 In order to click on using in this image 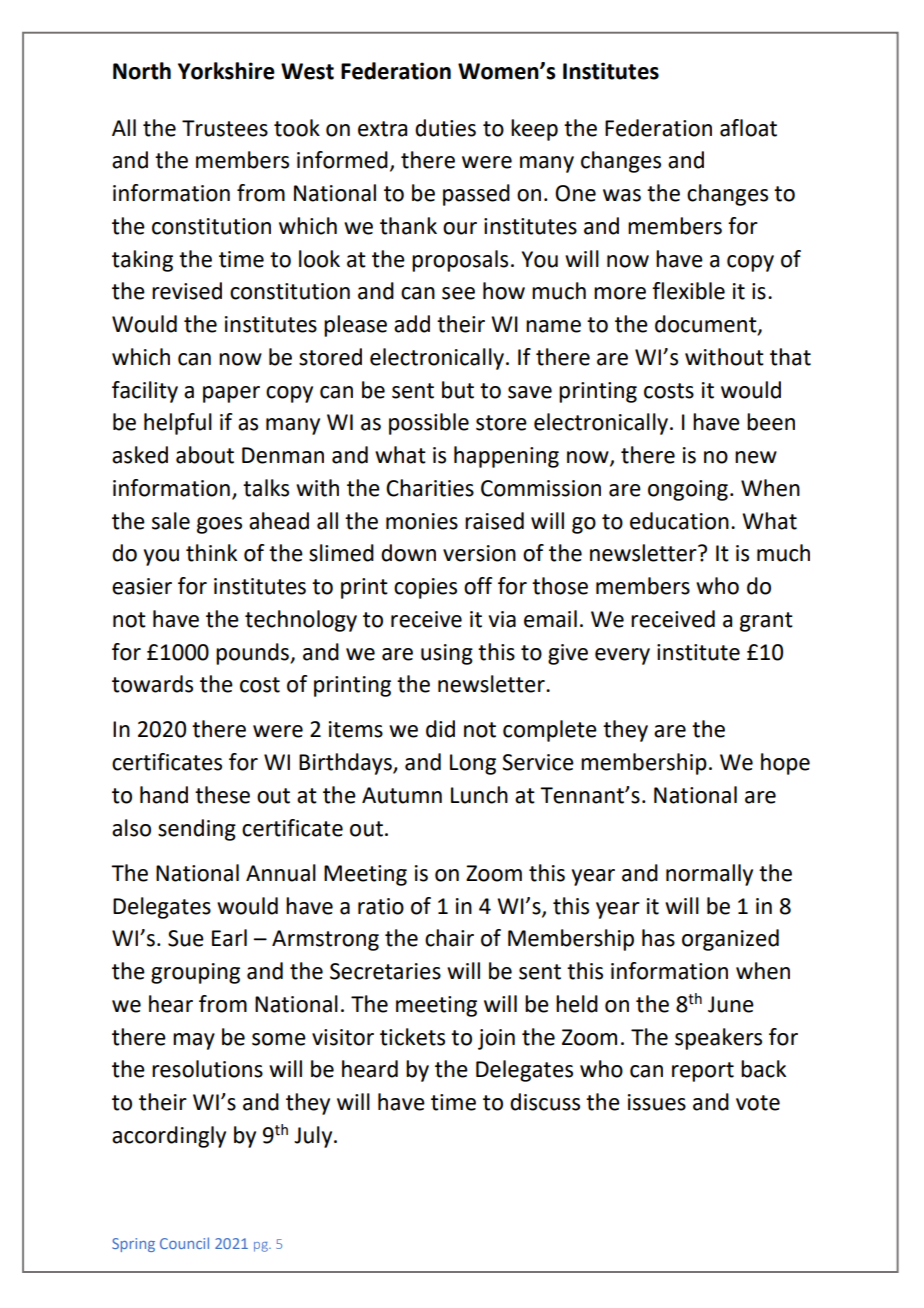, I will do `click(447, 654)`.
